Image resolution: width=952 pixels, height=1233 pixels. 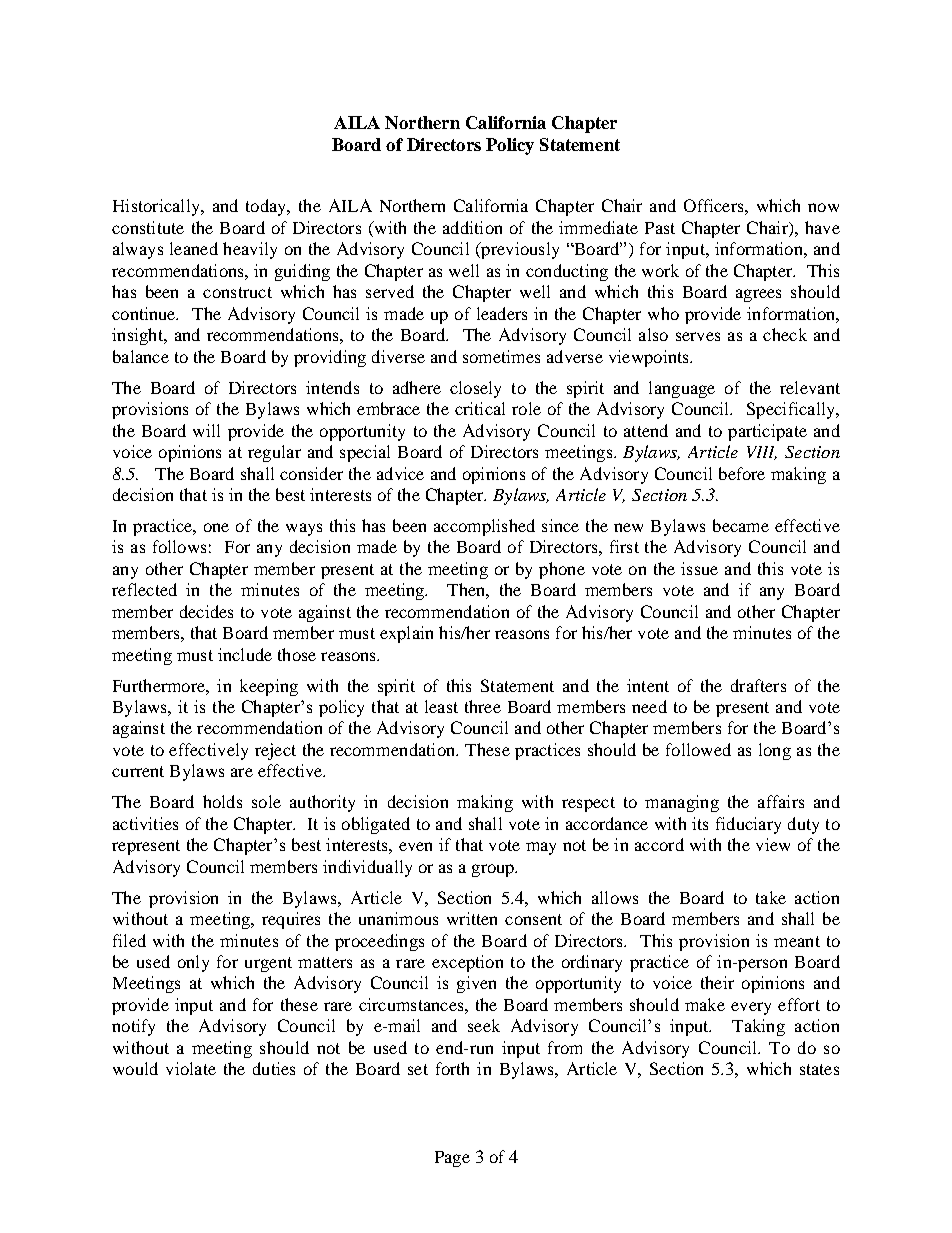 I want to click on fiduciary, so click(x=748, y=825).
